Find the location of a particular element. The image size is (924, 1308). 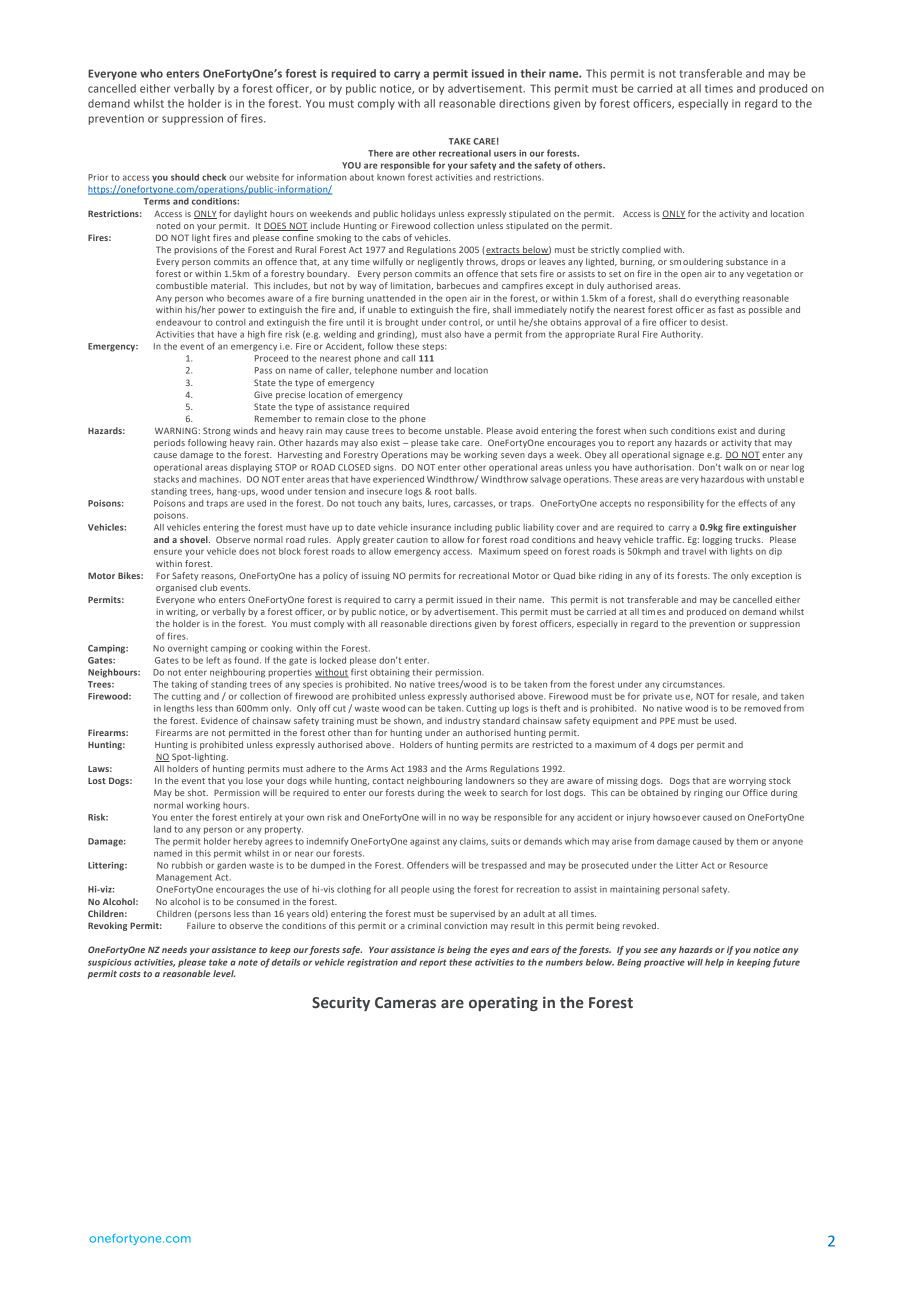

travel is located at coordinates (694, 551).
